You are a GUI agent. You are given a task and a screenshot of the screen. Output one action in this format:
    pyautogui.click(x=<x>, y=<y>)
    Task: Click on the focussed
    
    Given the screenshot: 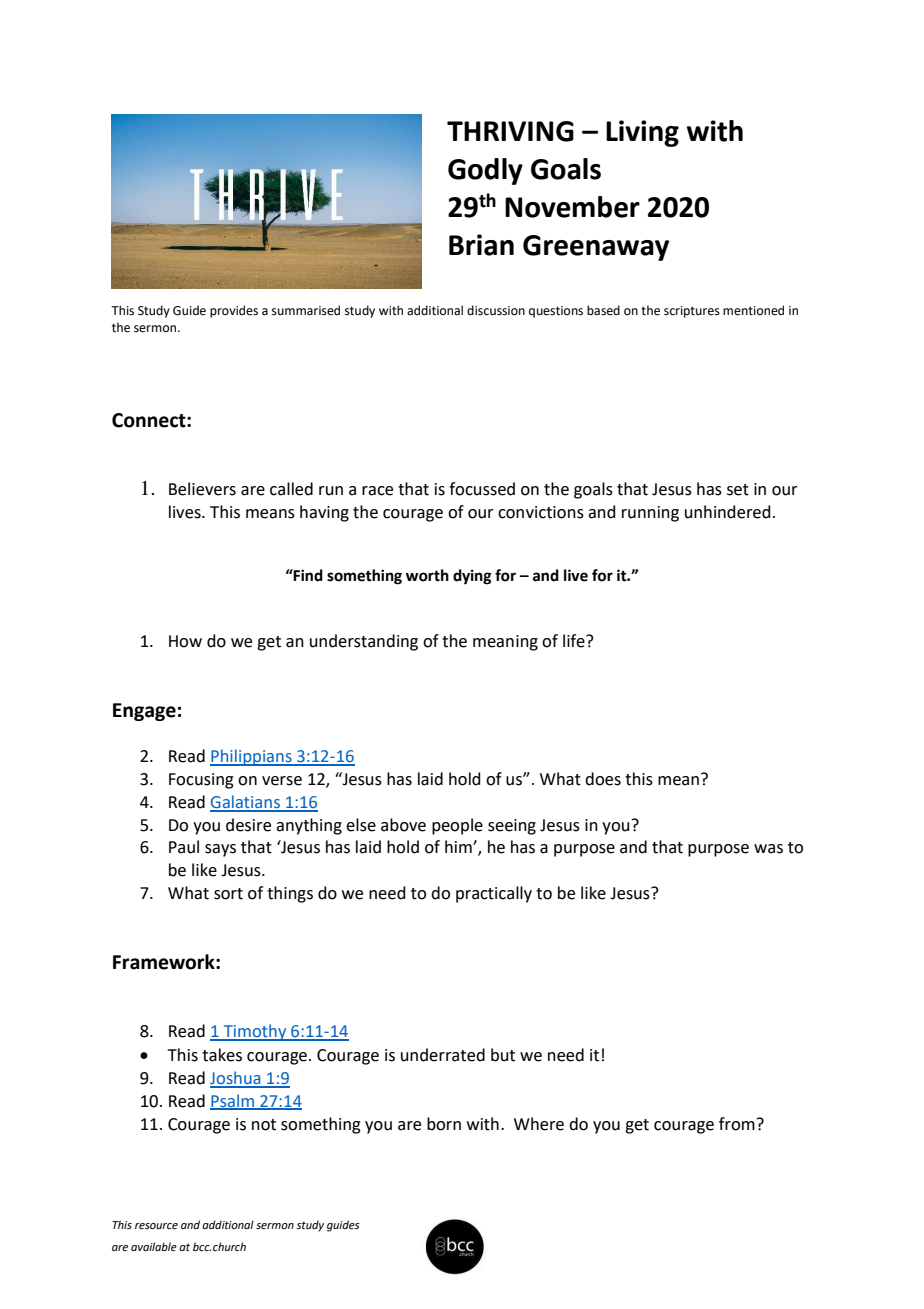 What is the action you would take?
    pyautogui.click(x=482, y=489)
